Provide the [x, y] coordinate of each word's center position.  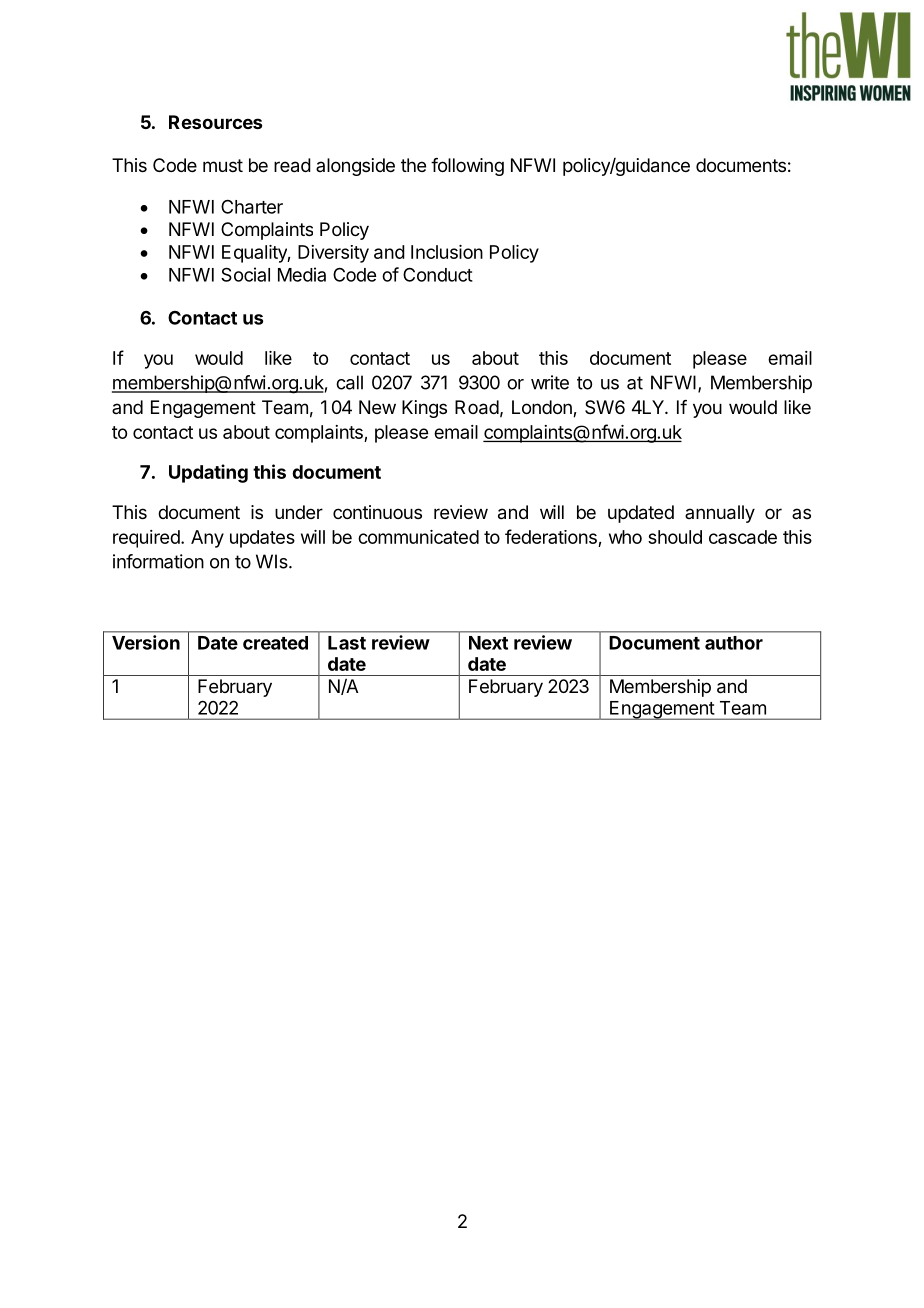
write [550, 382]
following [467, 167]
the [413, 165]
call [349, 382]
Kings [424, 409]
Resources [215, 122]
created [275, 643]
